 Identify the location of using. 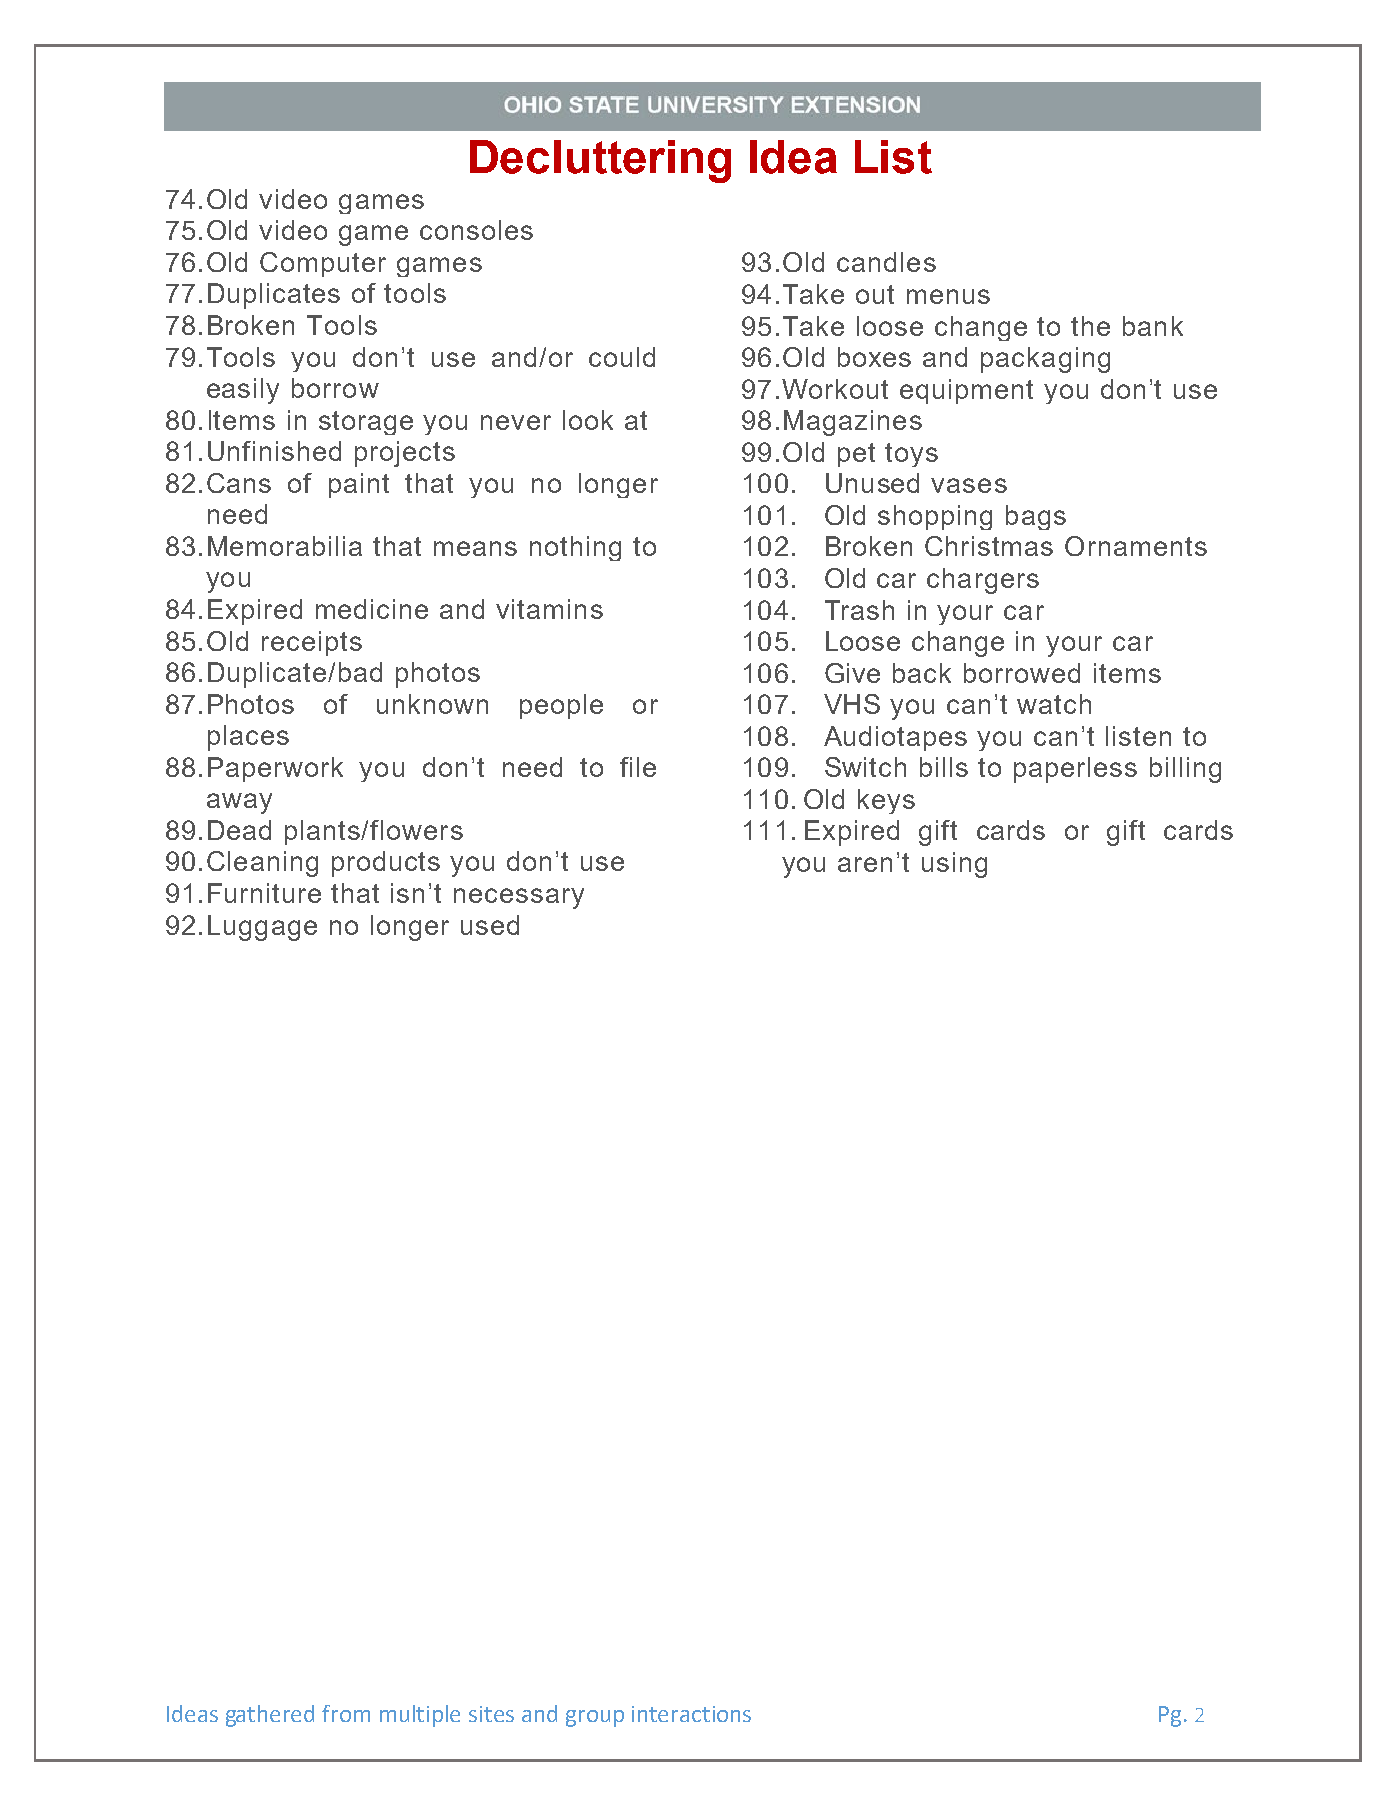
(954, 865).
